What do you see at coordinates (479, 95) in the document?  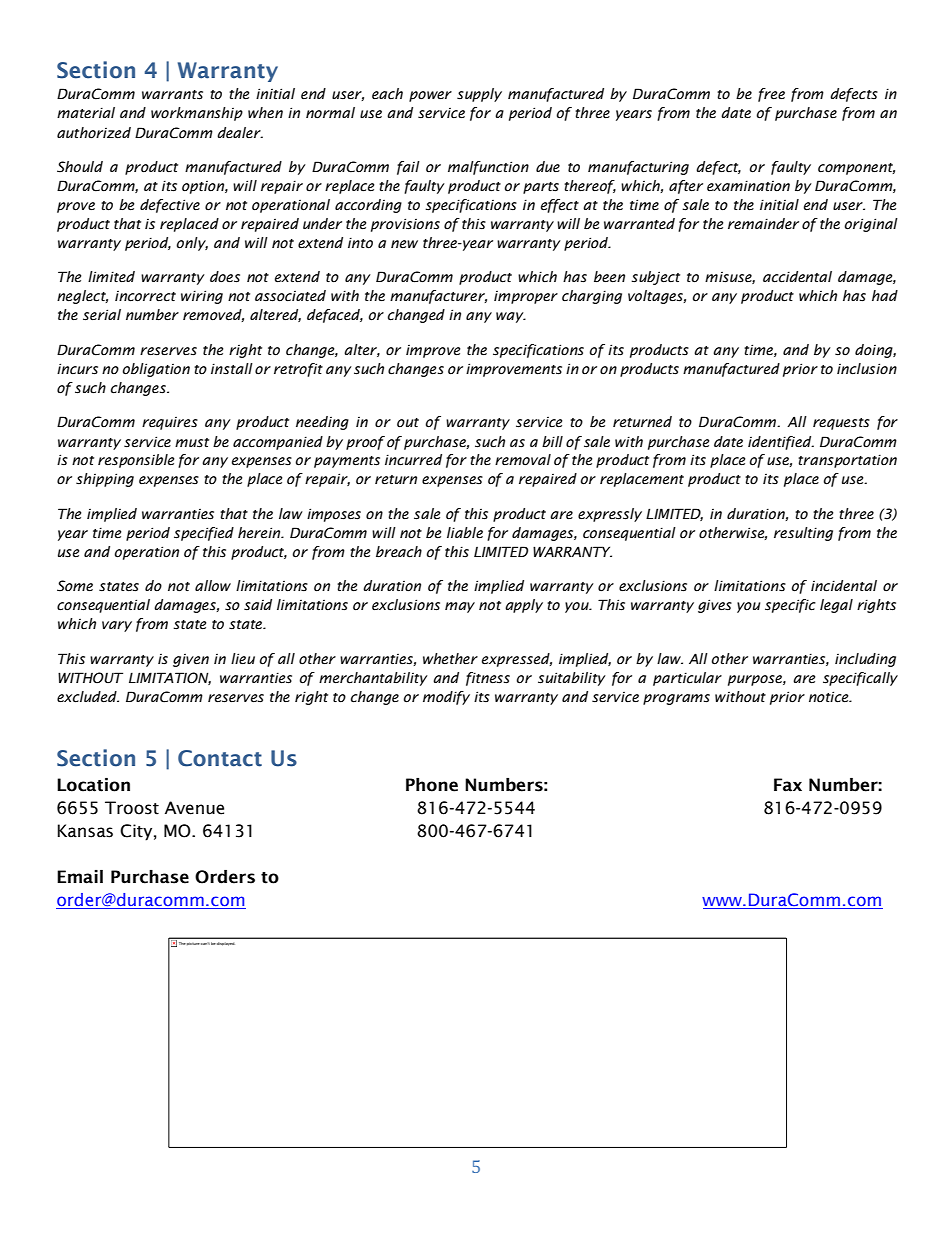 I see `supply` at bounding box center [479, 95].
